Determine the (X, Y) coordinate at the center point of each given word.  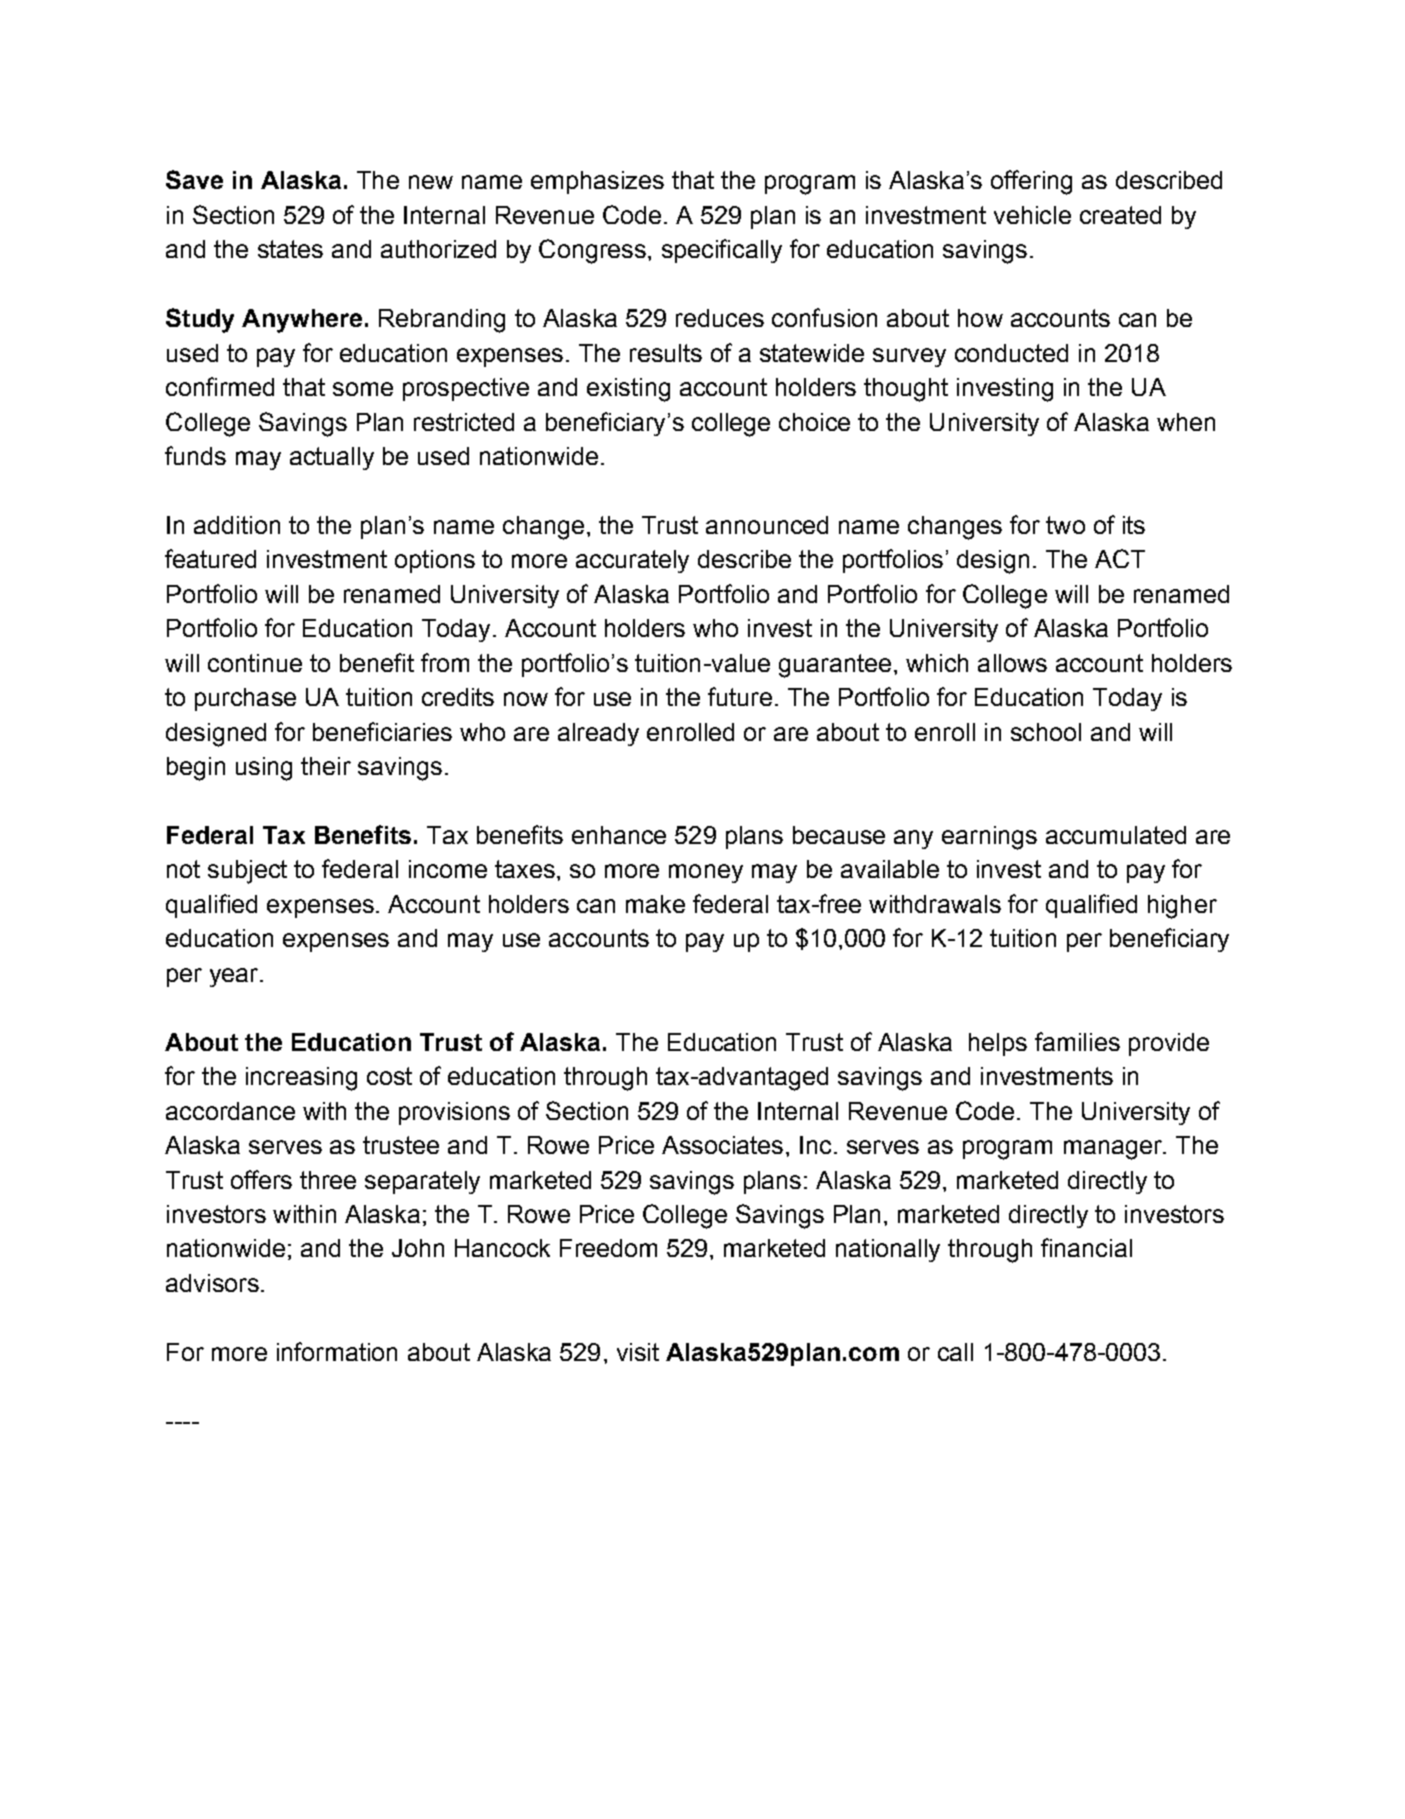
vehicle (1032, 215)
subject (247, 872)
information (337, 1351)
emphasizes (597, 182)
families (1077, 1041)
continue (255, 663)
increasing (301, 1079)
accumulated (1116, 835)
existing (628, 390)
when (1186, 422)
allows (1012, 663)
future (740, 696)
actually (332, 458)
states (290, 249)
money (706, 873)
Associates (722, 1145)
